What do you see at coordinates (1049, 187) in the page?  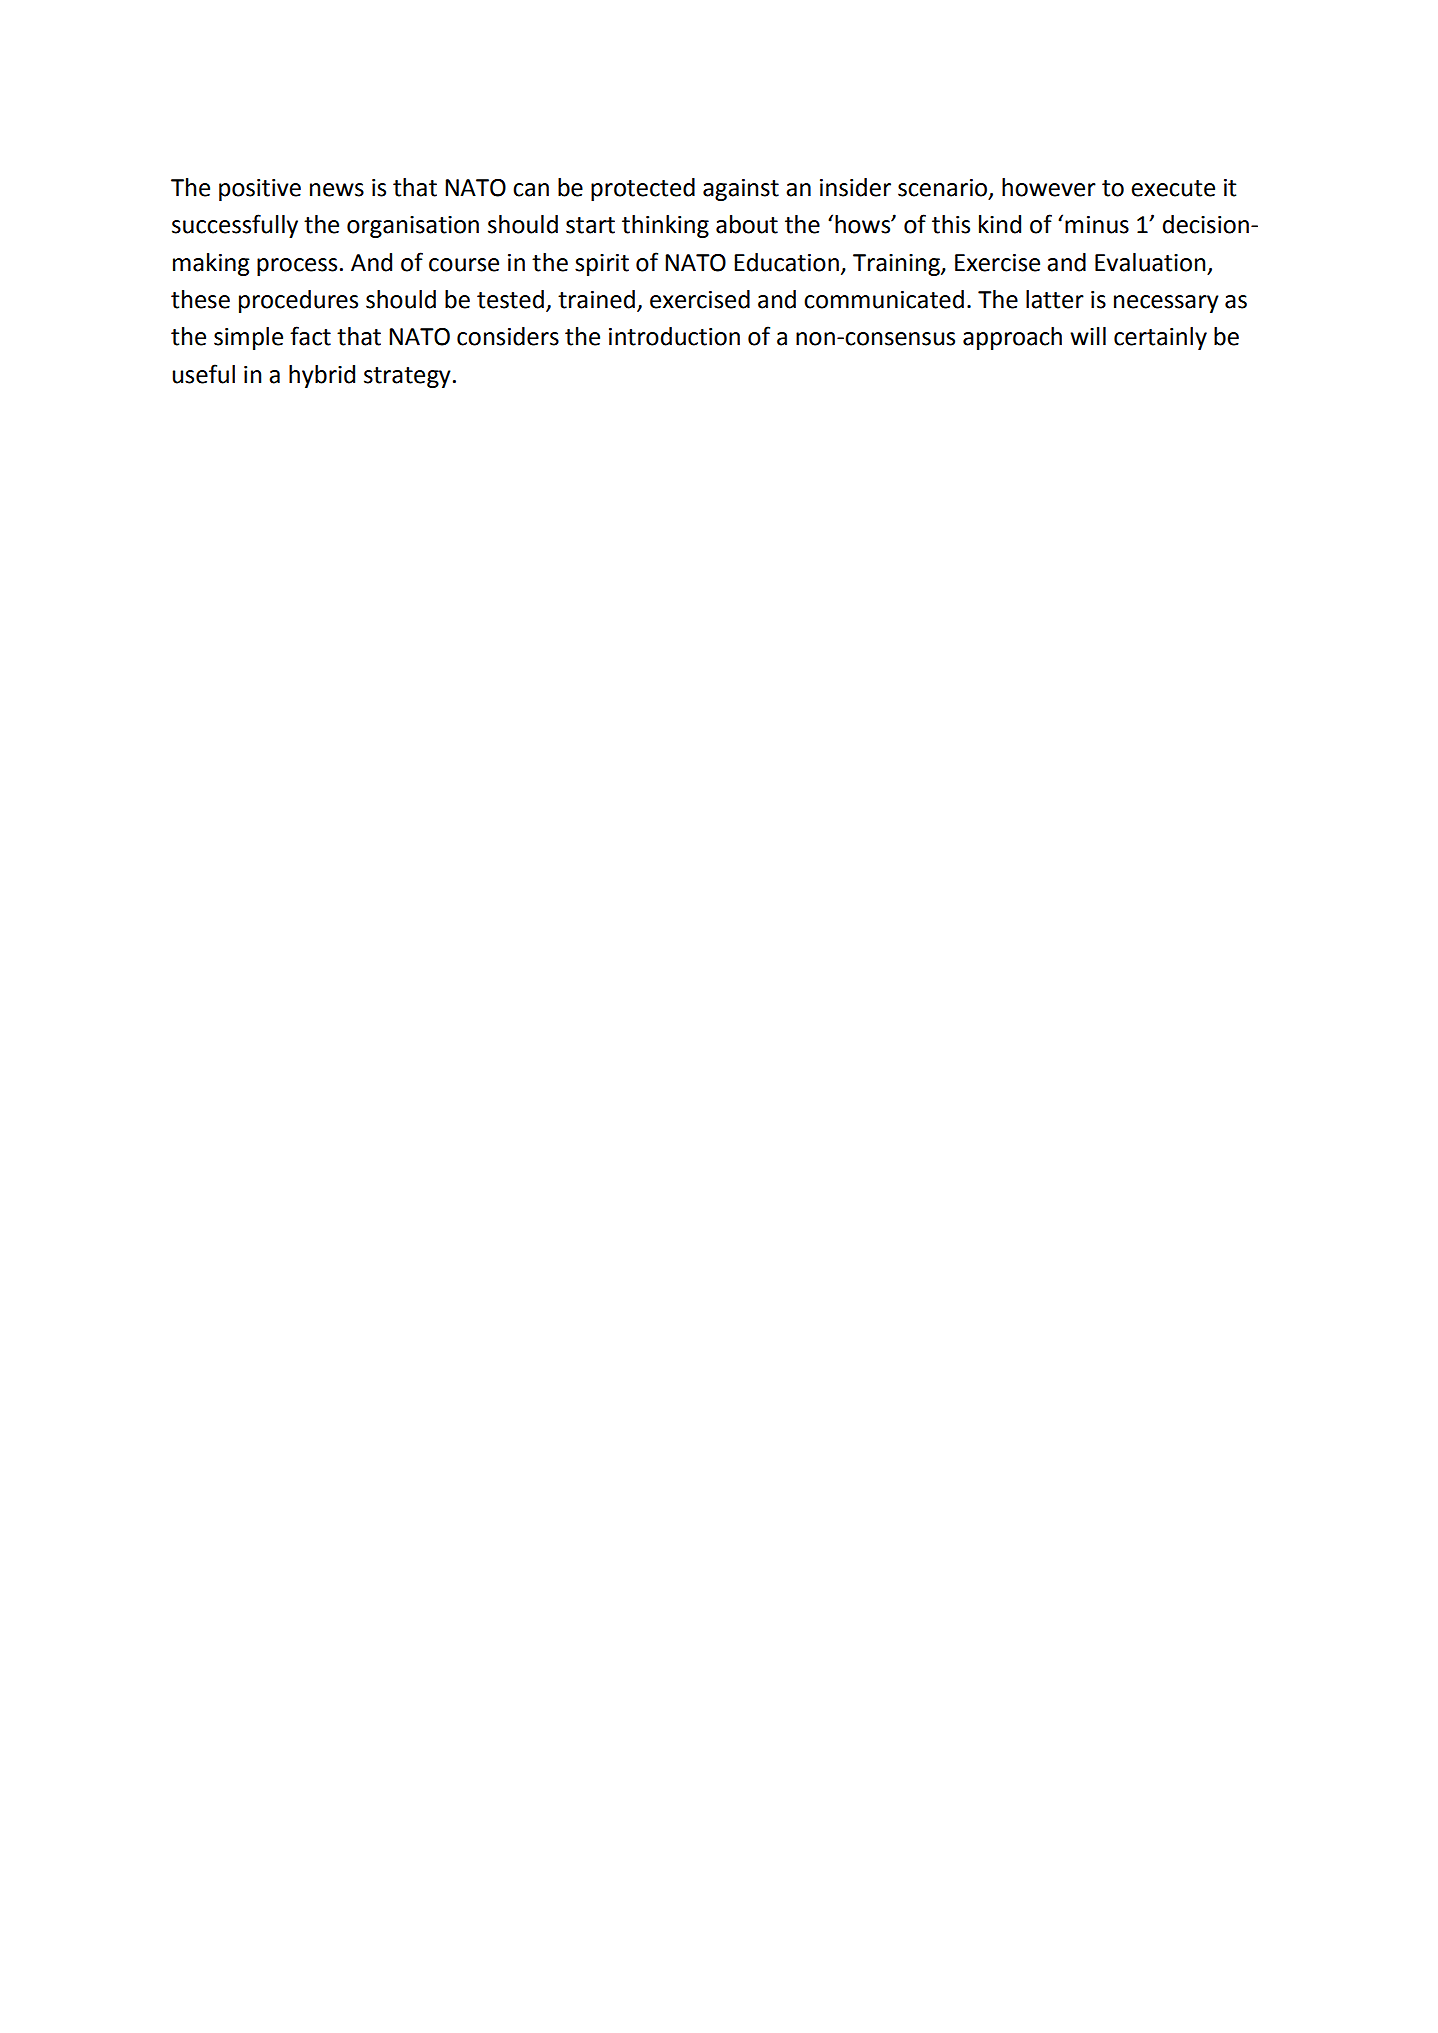 I see `however` at bounding box center [1049, 187].
